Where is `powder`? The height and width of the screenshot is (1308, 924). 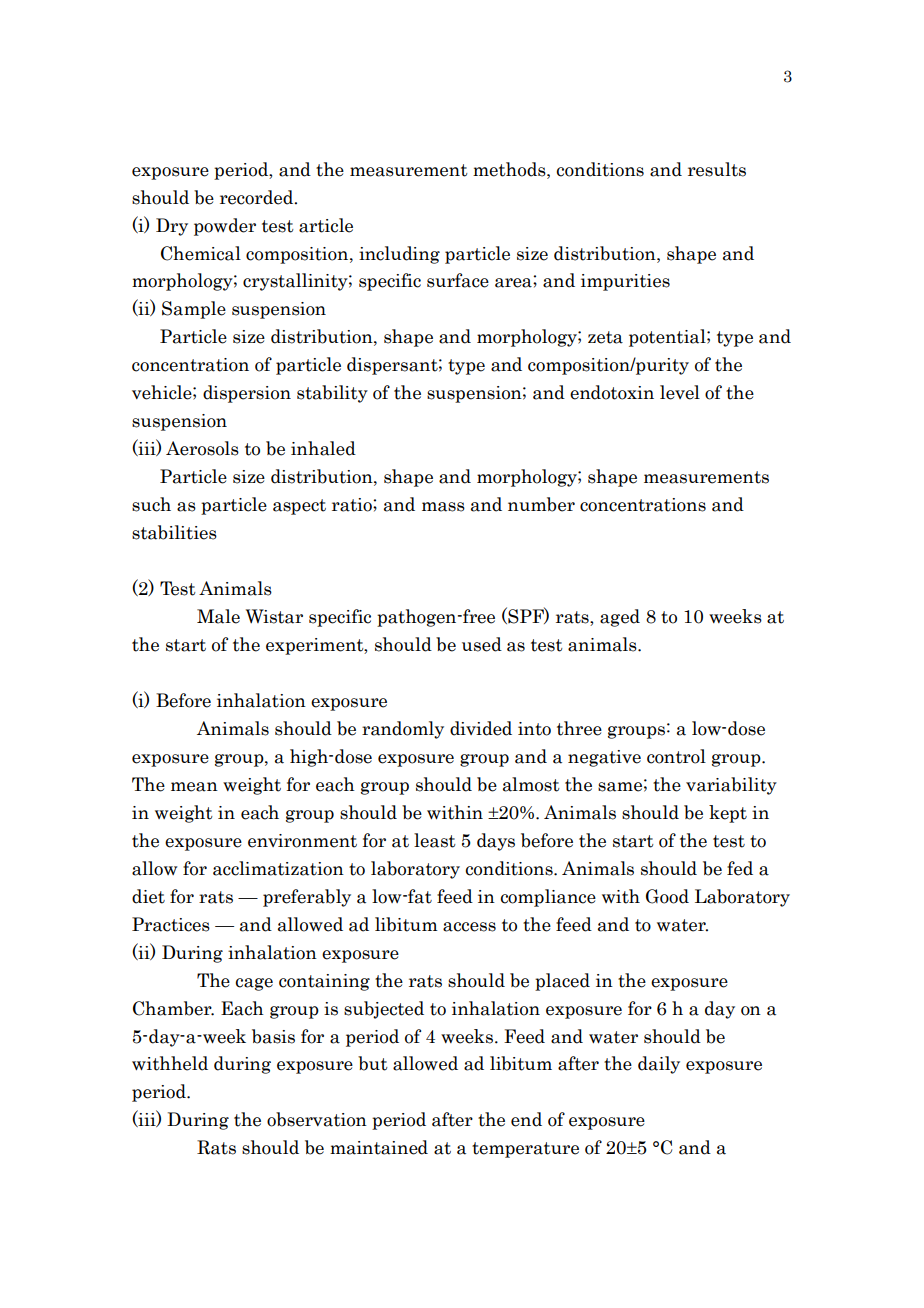
powder is located at coordinates (225, 227).
